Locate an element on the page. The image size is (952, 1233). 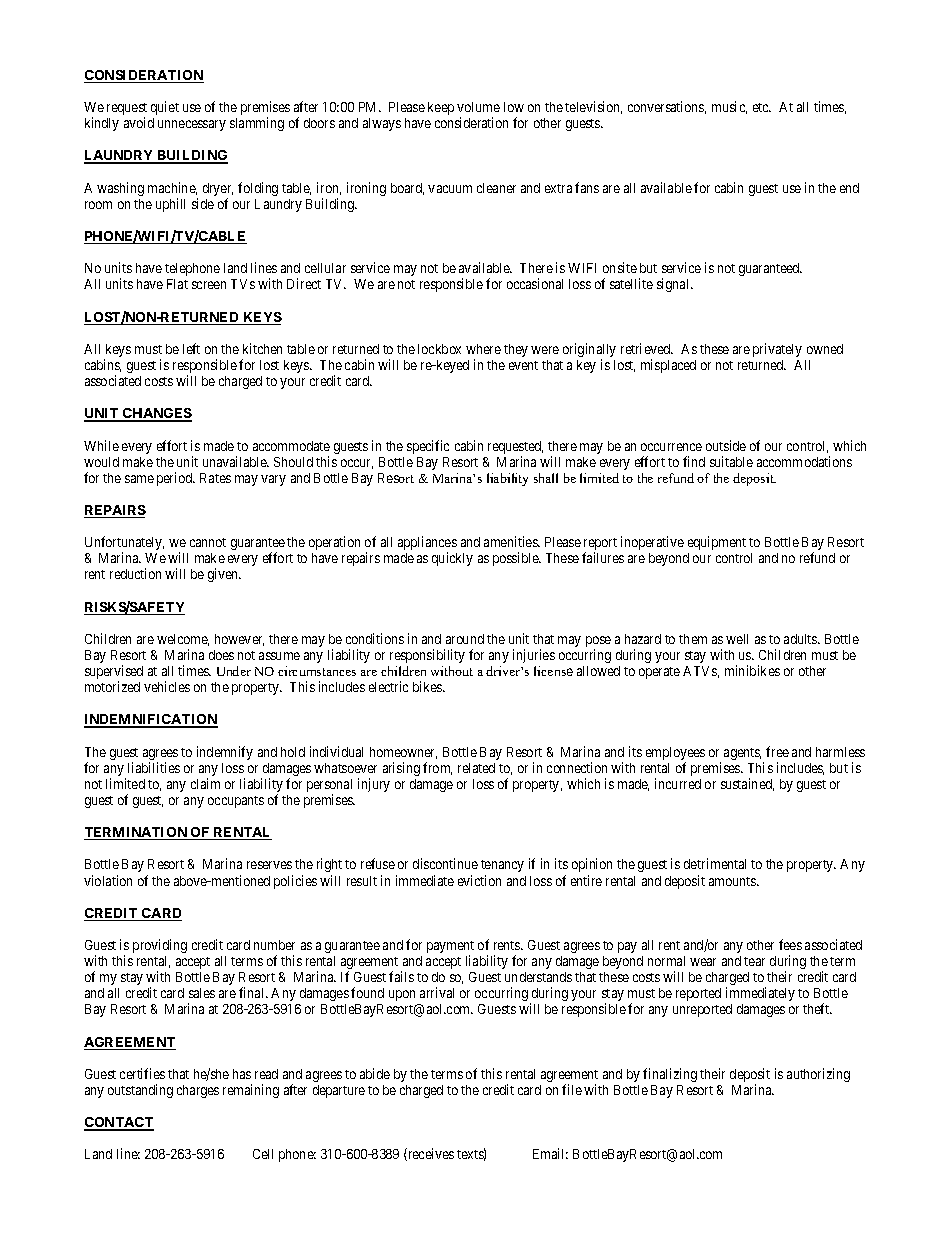
unnecessary is located at coordinates (192, 125).
